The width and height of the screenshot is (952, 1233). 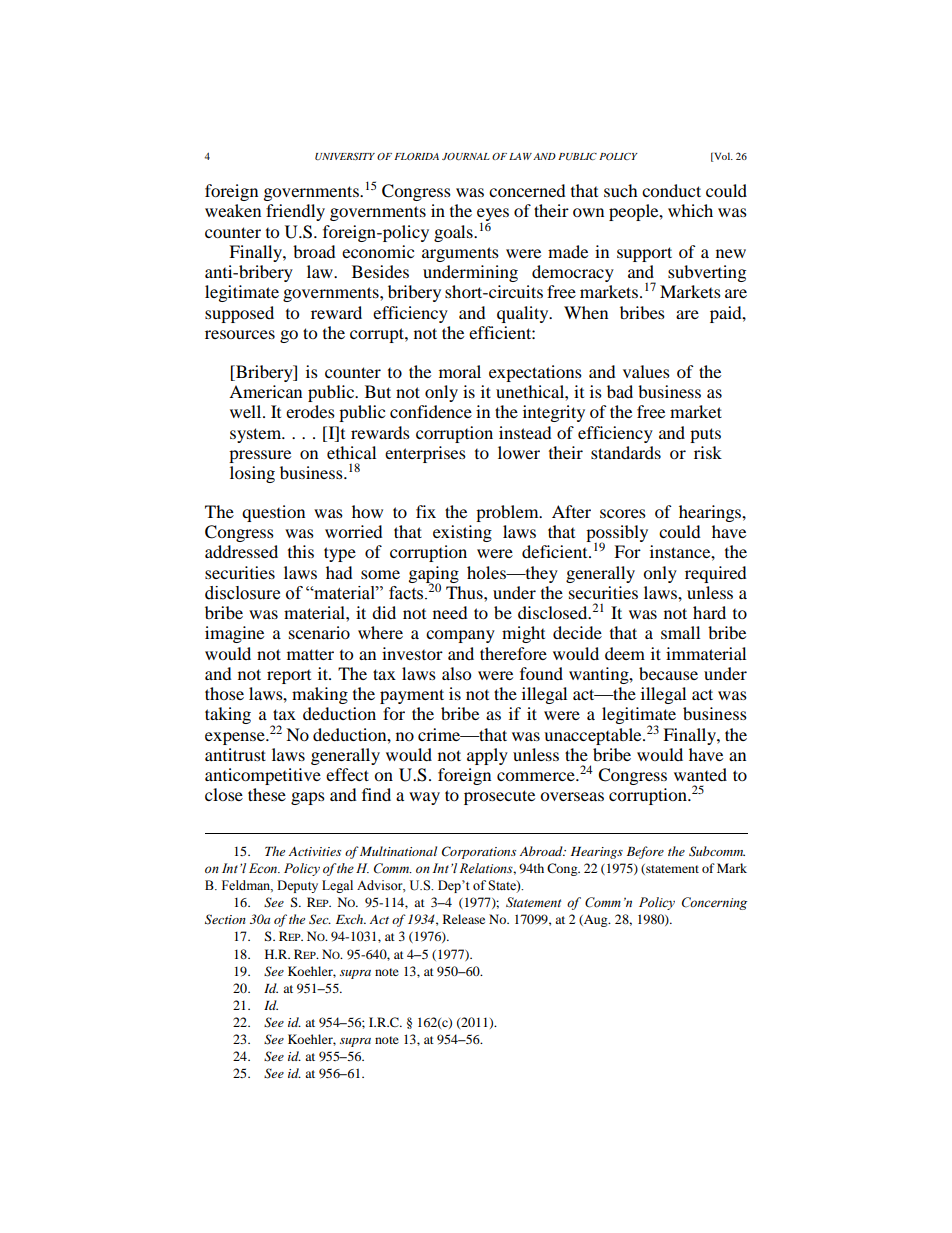 What do you see at coordinates (464, 919) in the screenshot?
I see `Release` at bounding box center [464, 919].
